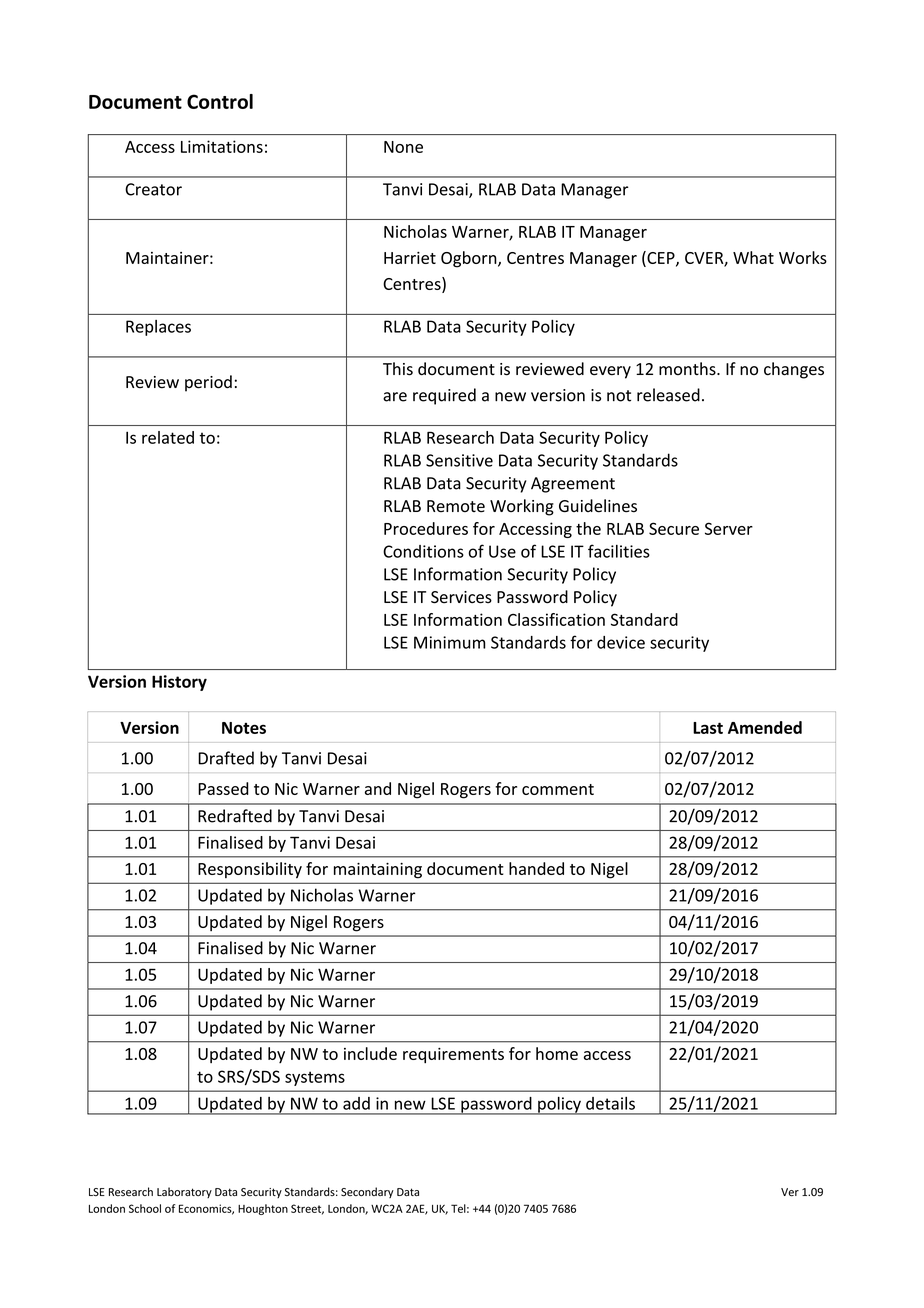  I want to click on Server, so click(729, 528).
